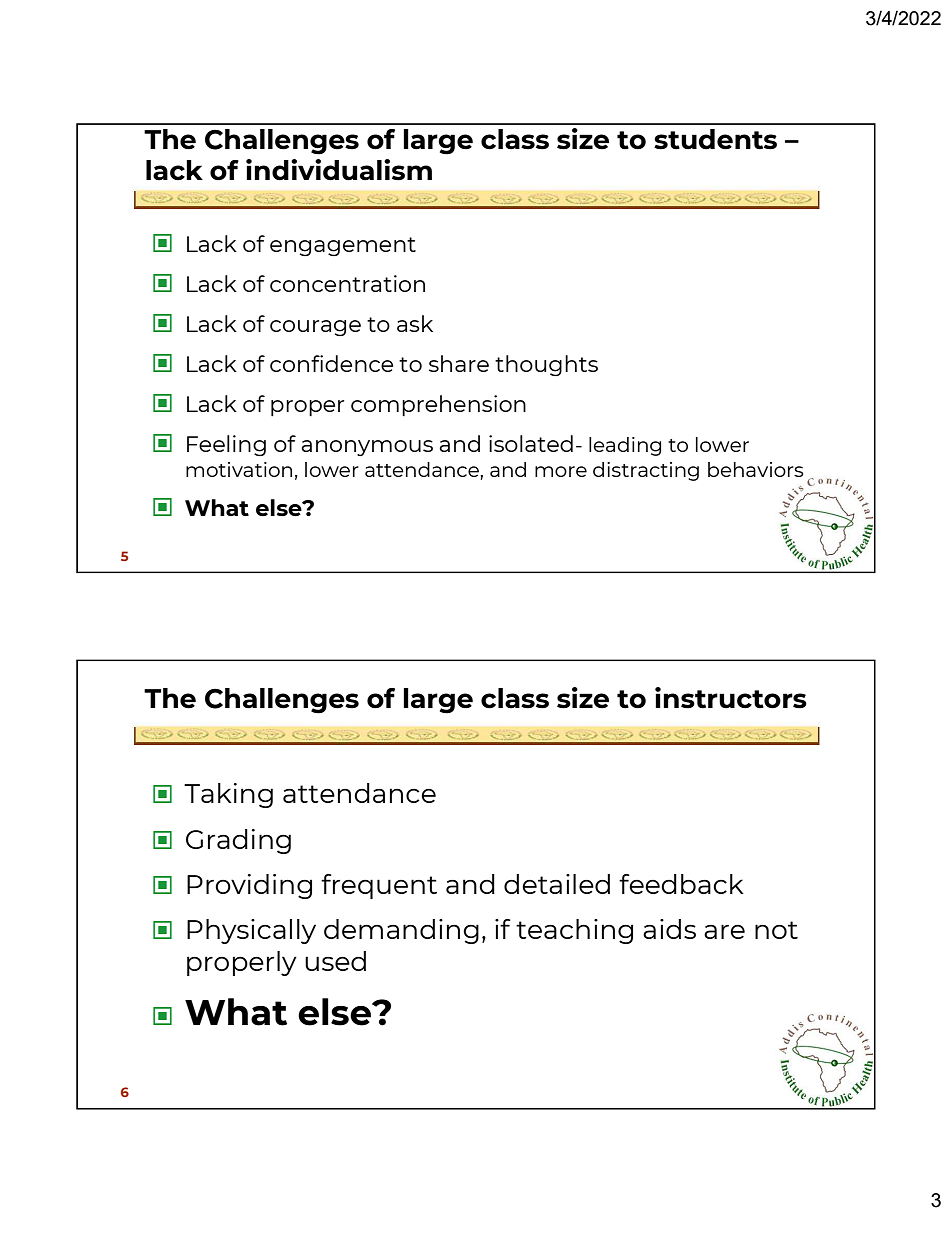 Image resolution: width=952 pixels, height=1233 pixels. Describe the element at coordinates (561, 471) in the document. I see `more` at that location.
